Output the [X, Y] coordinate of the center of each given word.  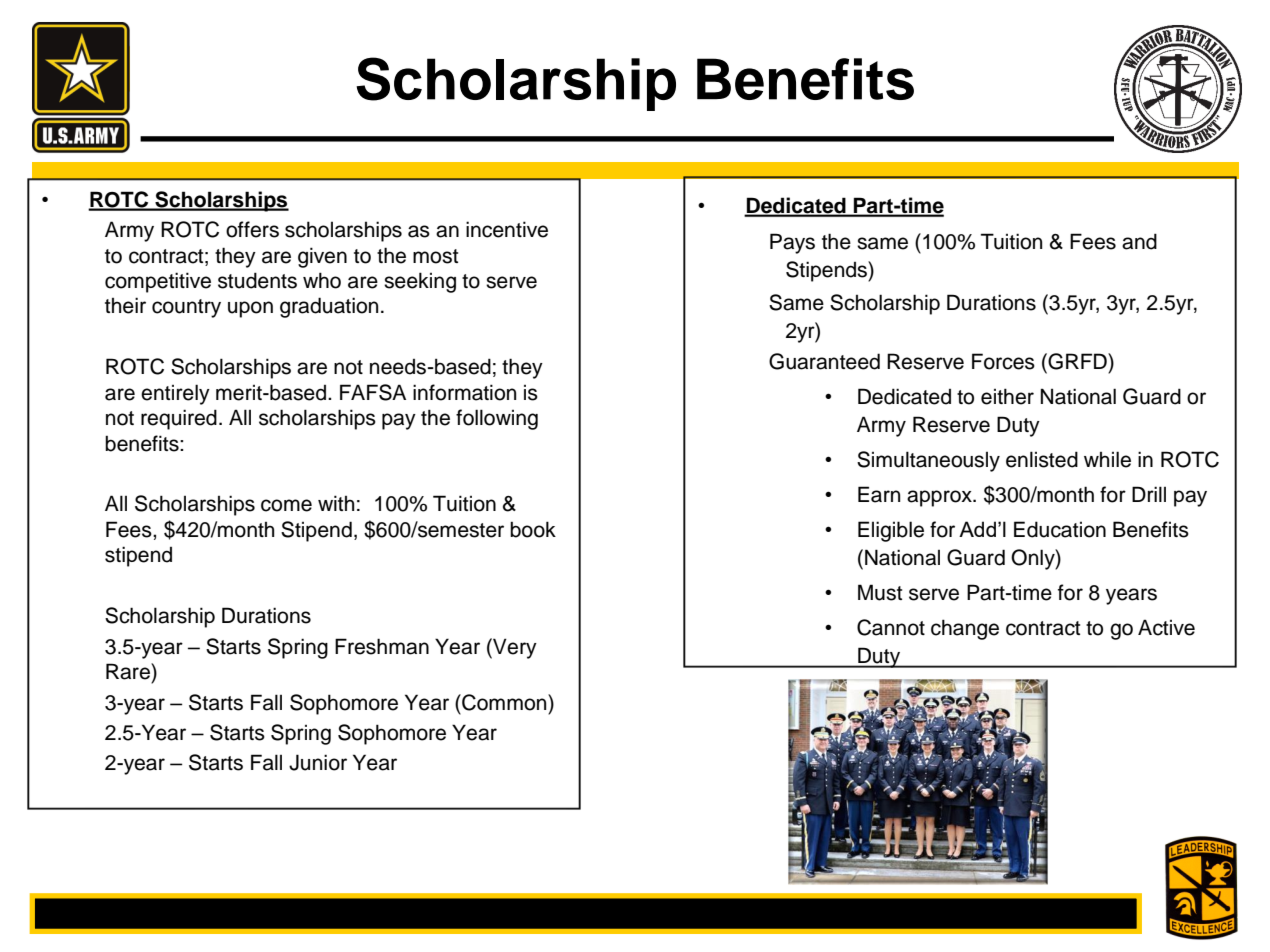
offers [252, 229]
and [1139, 241]
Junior [318, 762]
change [965, 629]
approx [940, 498]
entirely [175, 394]
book [533, 529]
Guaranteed [824, 361]
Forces [1003, 361]
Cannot [891, 627]
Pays [792, 243]
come [286, 505]
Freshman [382, 646]
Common [504, 702]
